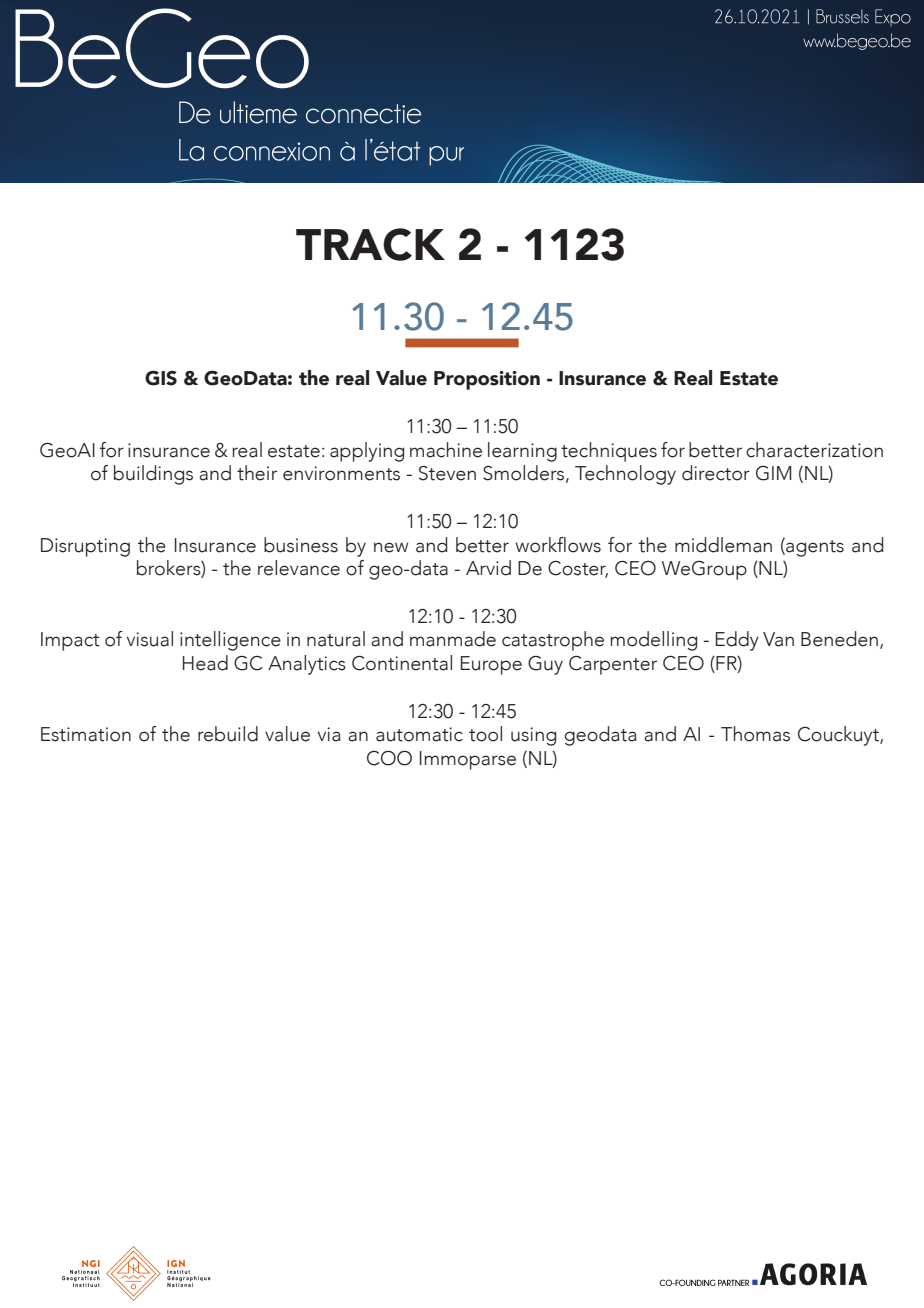  What do you see at coordinates (370, 244) in the page?
I see `TRACK` at bounding box center [370, 244].
